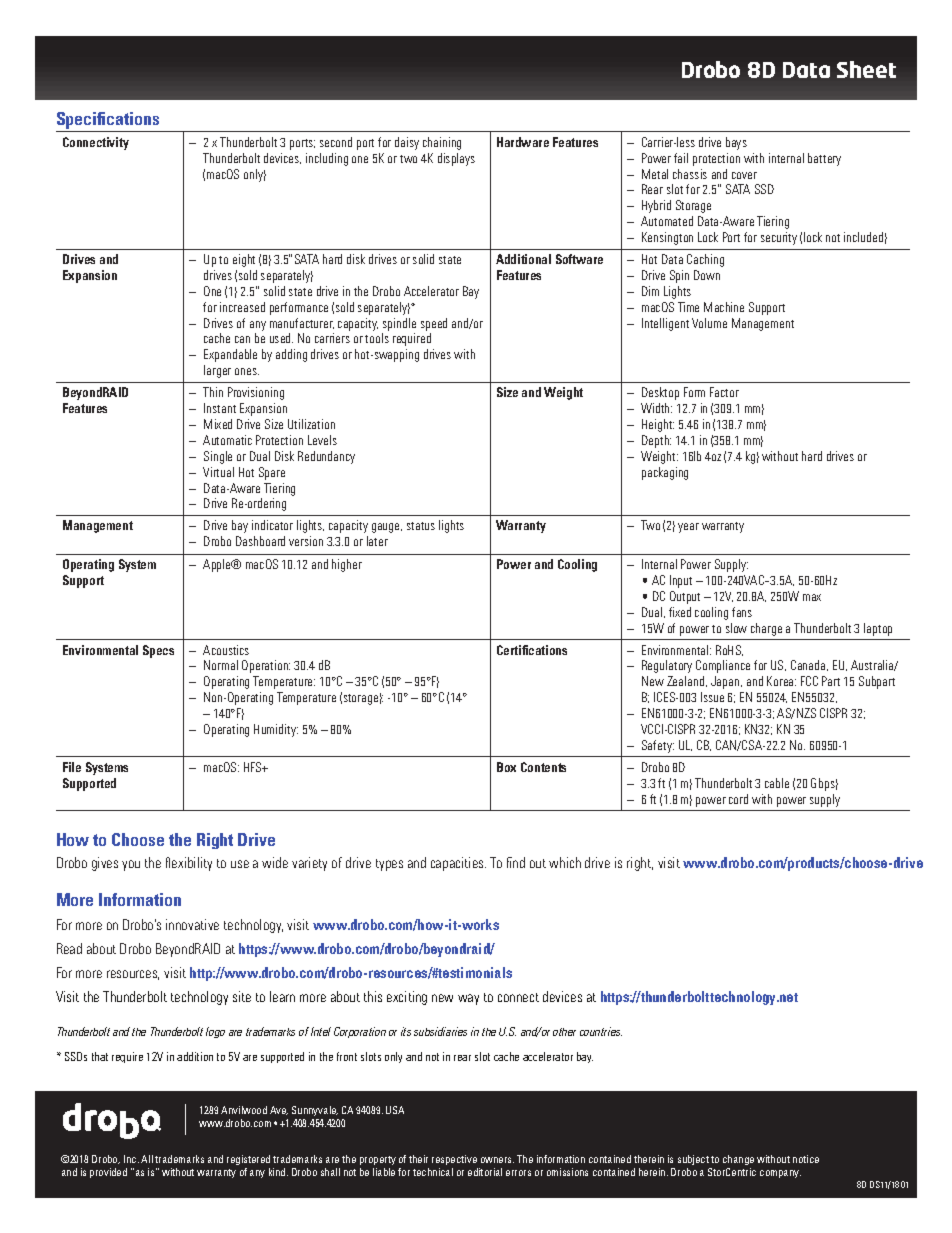 This screenshot has height=1233, width=952. What do you see at coordinates (736, 143) in the screenshot?
I see `bays` at bounding box center [736, 143].
